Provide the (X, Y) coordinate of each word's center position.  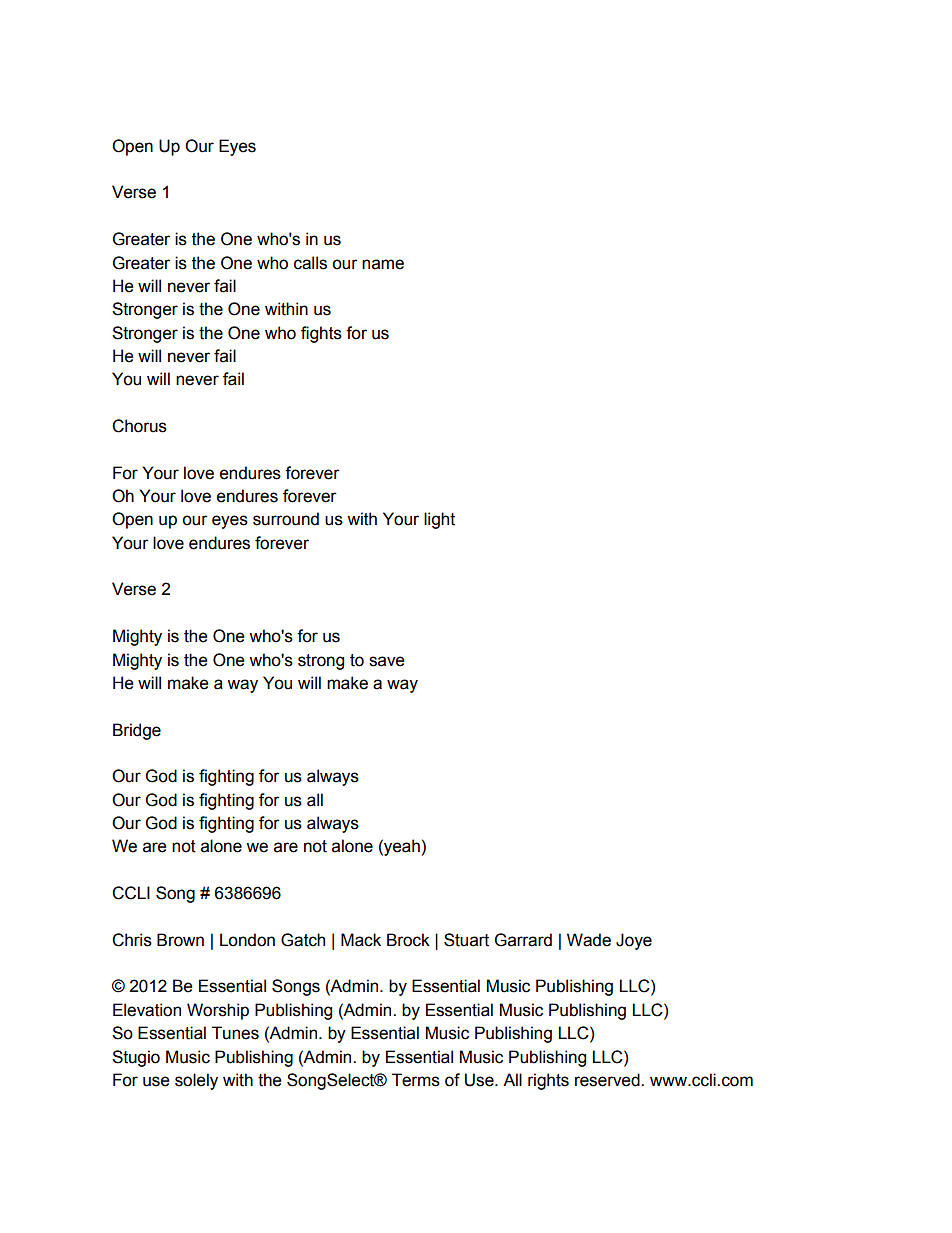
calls (310, 263)
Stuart (466, 940)
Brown (180, 940)
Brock (408, 940)
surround (286, 519)
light (439, 520)
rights (548, 1081)
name (383, 264)
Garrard (523, 940)
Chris (132, 940)
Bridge (137, 731)
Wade (589, 940)
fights (321, 334)
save (386, 661)
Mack (361, 940)
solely (196, 1081)
